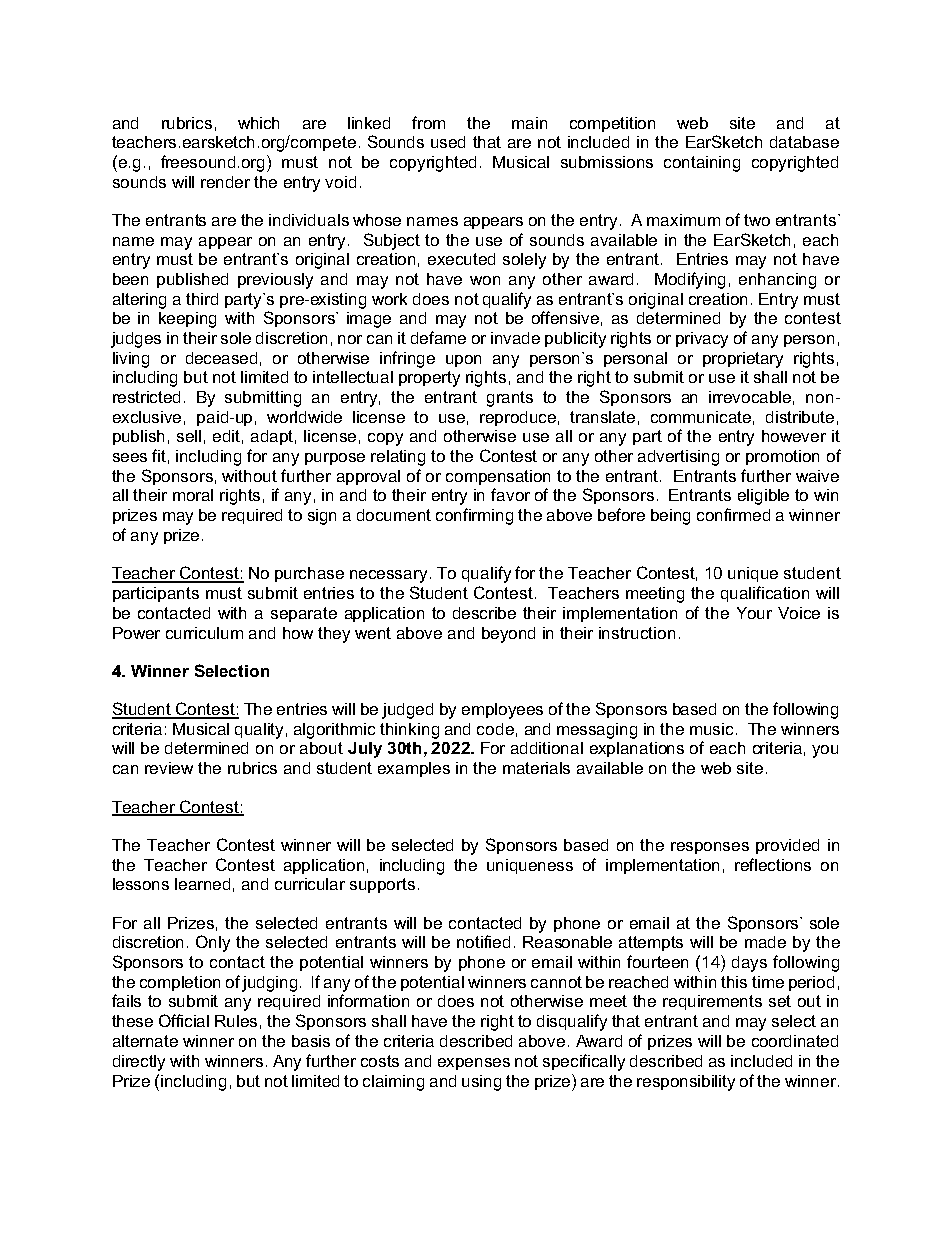 The height and width of the screenshot is (1233, 952). I want to click on compensation, so click(498, 477).
